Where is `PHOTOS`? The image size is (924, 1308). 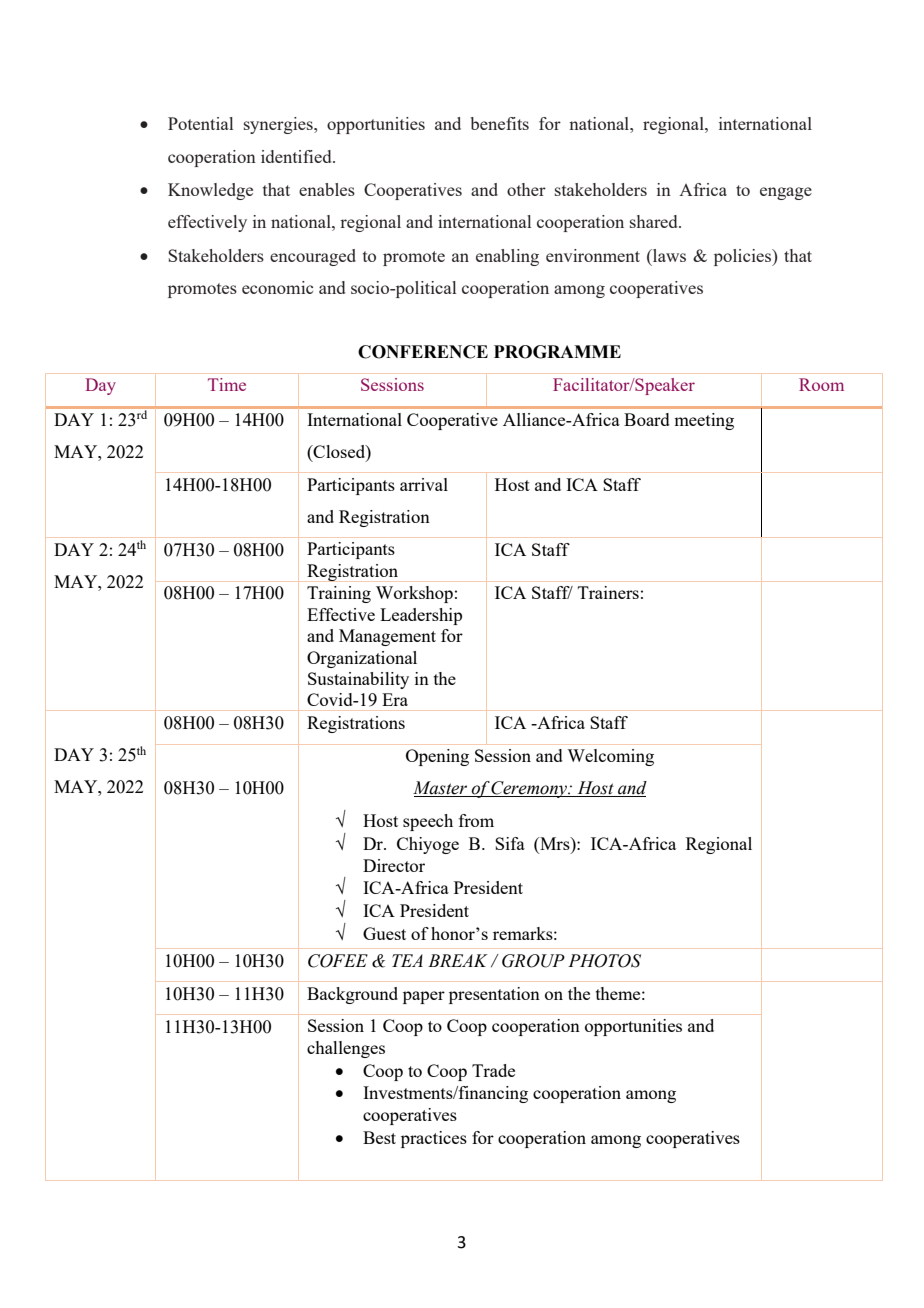
PHOTOS is located at coordinates (604, 961).
